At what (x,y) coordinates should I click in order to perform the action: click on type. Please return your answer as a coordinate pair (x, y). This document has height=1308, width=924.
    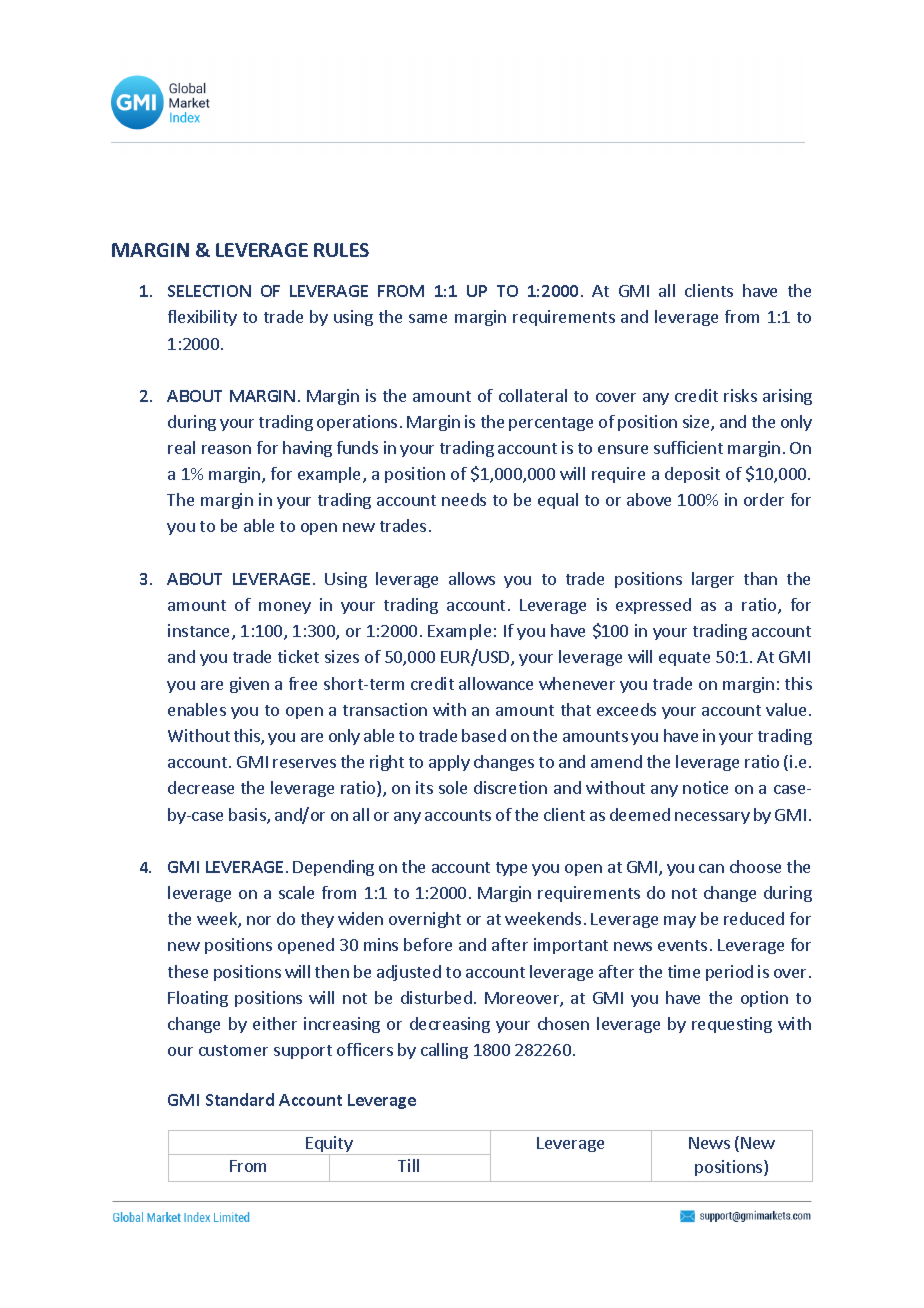
    Looking at the image, I should click on (511, 869).
